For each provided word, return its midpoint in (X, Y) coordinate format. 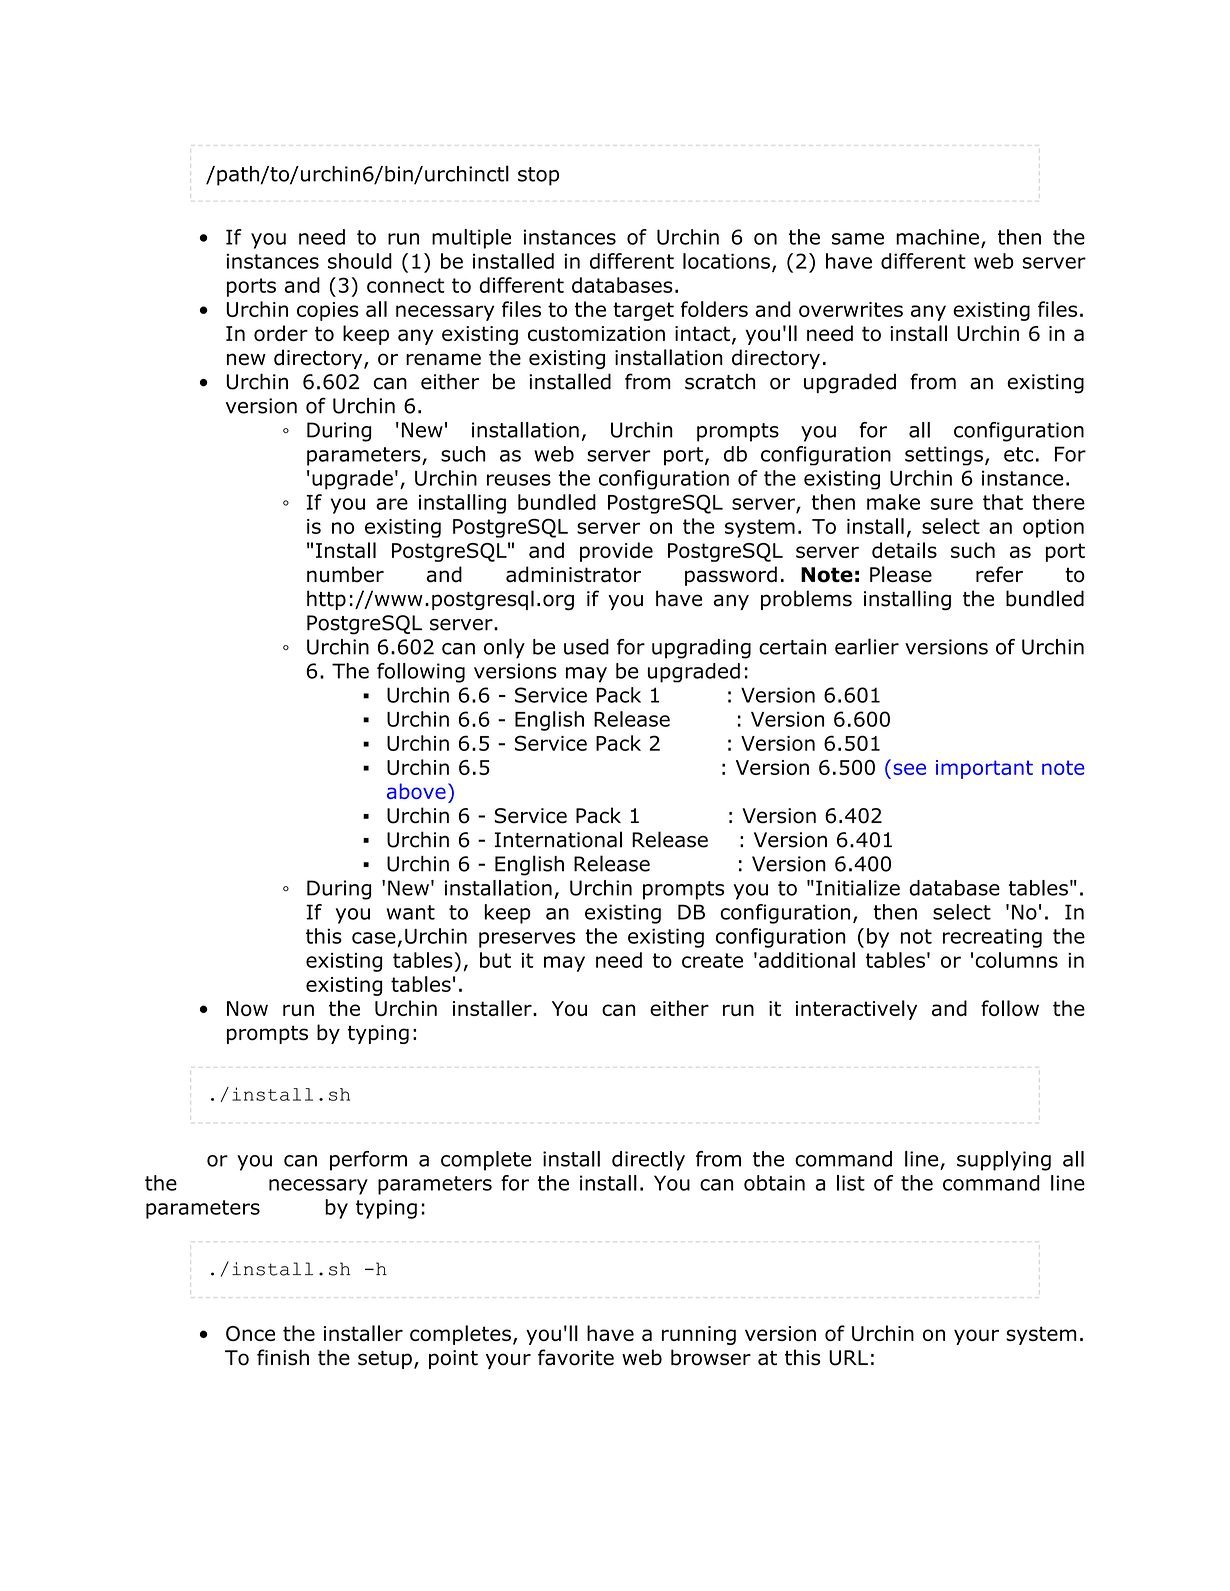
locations (726, 261)
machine (937, 237)
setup (385, 1359)
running (699, 1335)
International (558, 839)
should (360, 261)
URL (848, 1358)
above (416, 791)
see (909, 769)
